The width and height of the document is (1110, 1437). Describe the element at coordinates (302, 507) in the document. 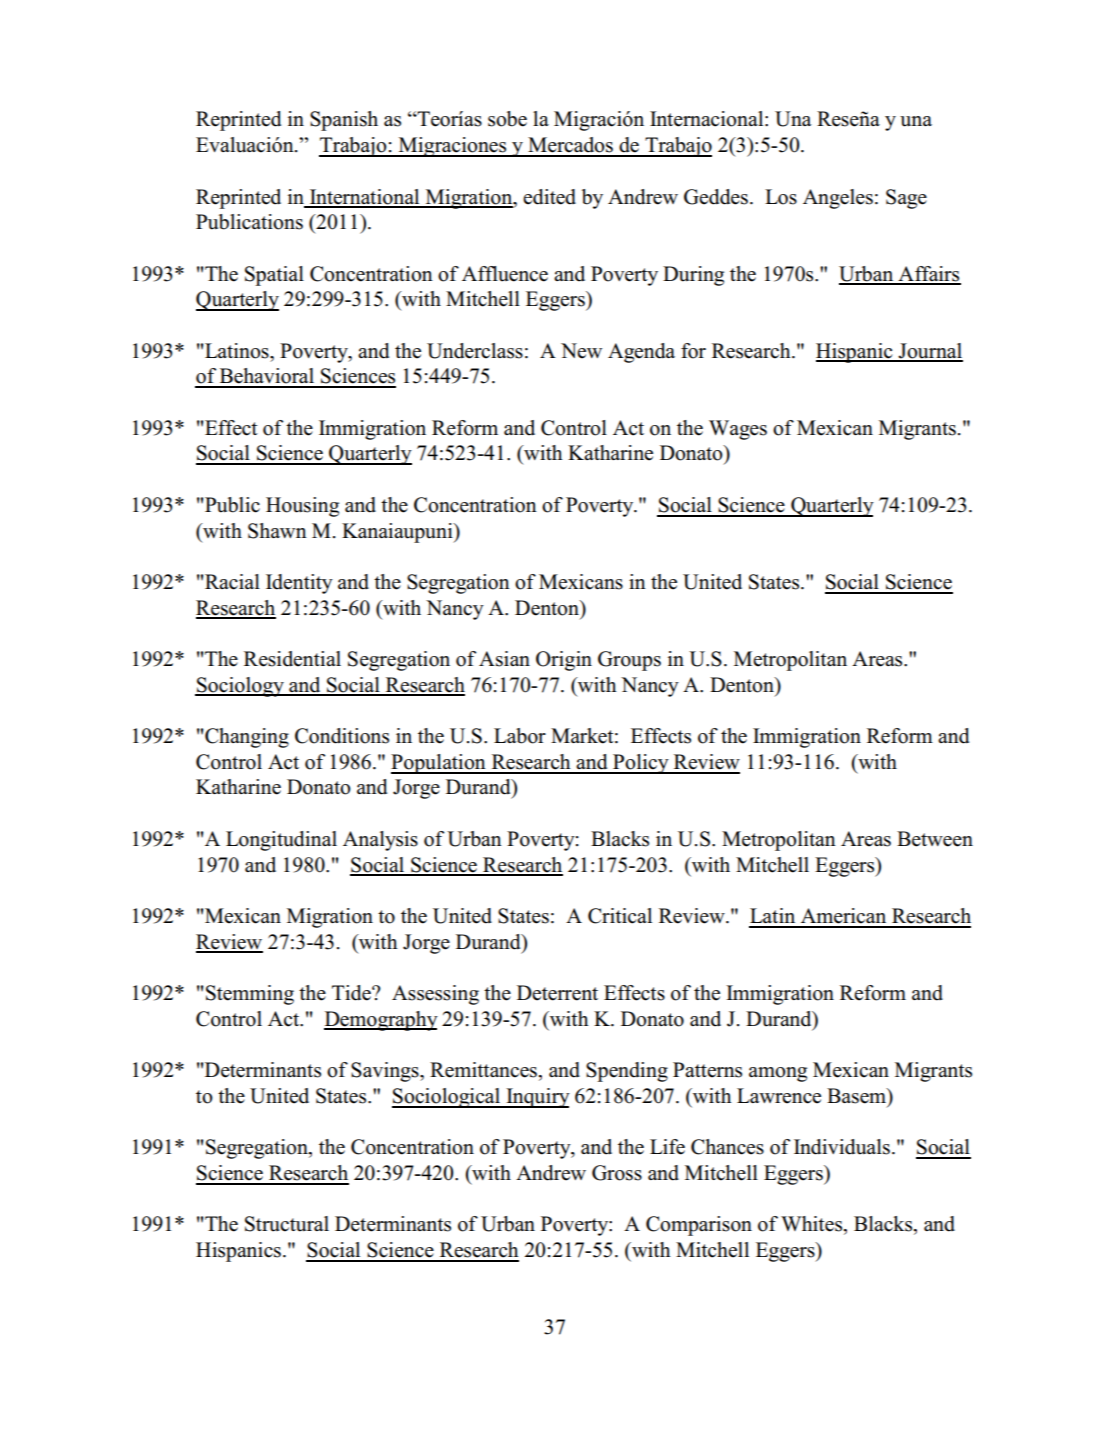

I see `Housing` at that location.
